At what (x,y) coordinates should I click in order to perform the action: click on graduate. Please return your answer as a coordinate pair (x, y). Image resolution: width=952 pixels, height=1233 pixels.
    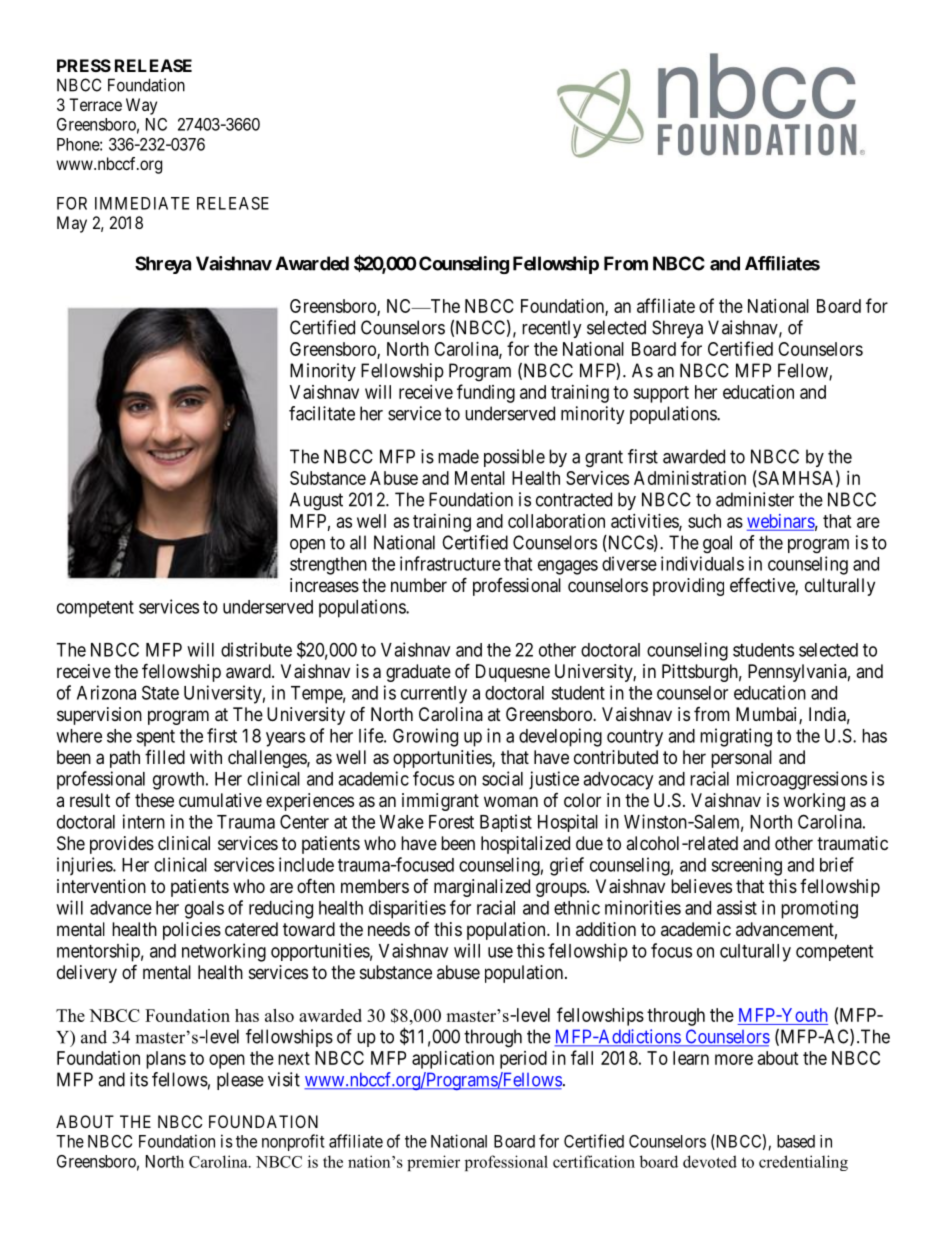
    Looking at the image, I should click on (418, 673).
